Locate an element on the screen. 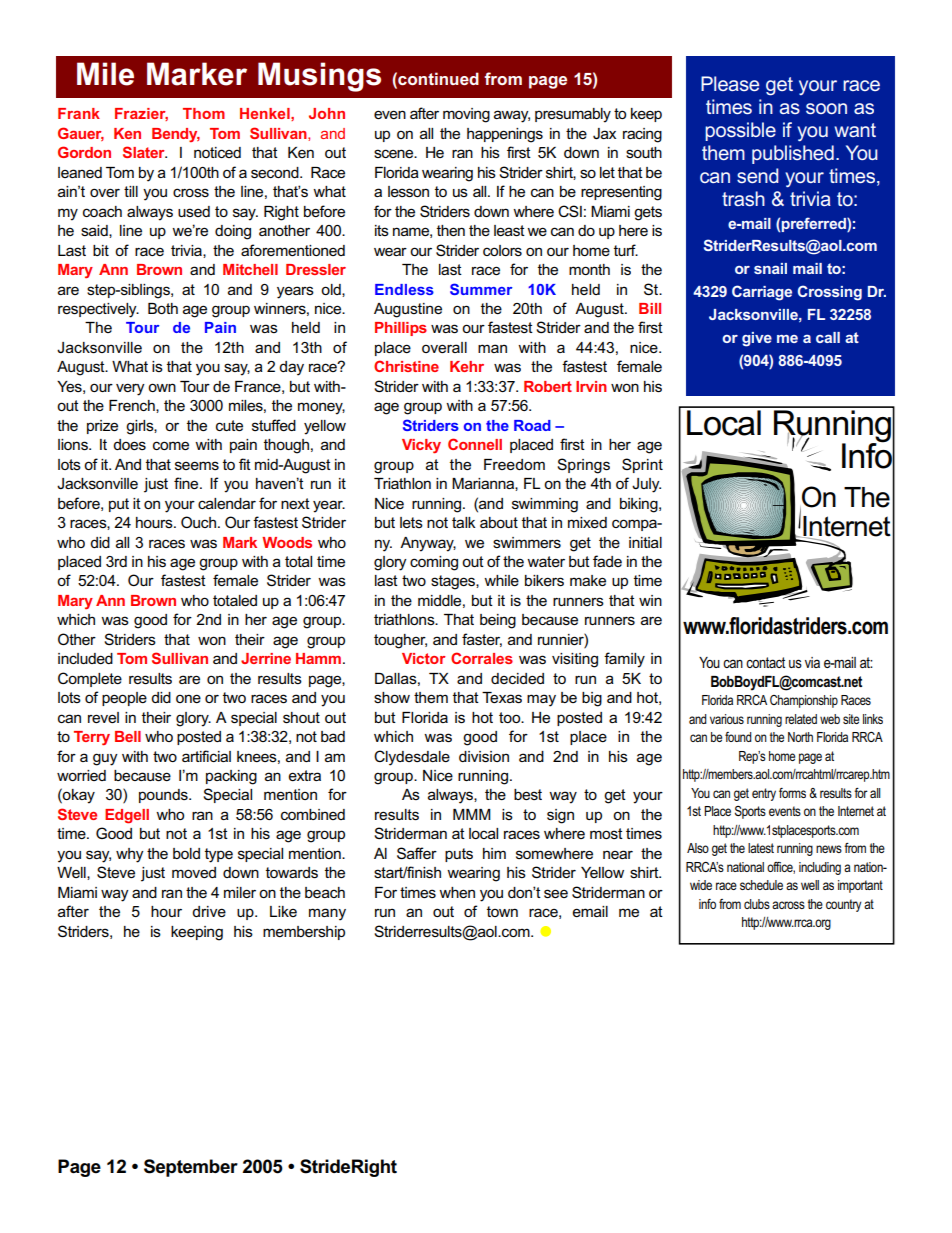  possible is located at coordinates (740, 131).
